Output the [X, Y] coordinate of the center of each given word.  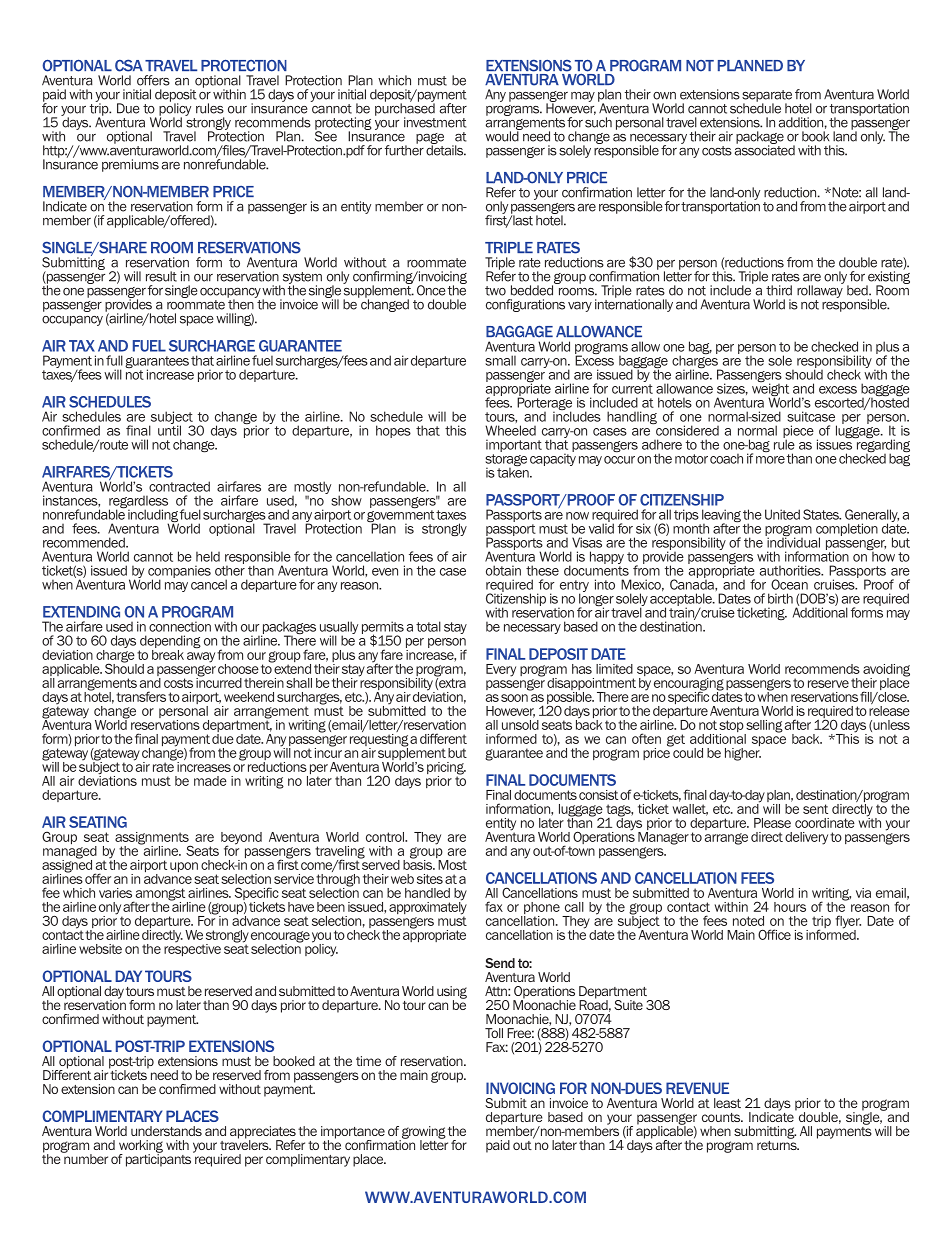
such [598, 122]
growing [423, 1133]
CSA [129, 65]
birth [780, 598]
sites [430, 879]
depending [170, 643]
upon [184, 867]
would [503, 135]
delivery [806, 838]
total [428, 626]
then [241, 303]
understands [166, 1131]
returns [778, 1144]
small [500, 360]
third [779, 290]
